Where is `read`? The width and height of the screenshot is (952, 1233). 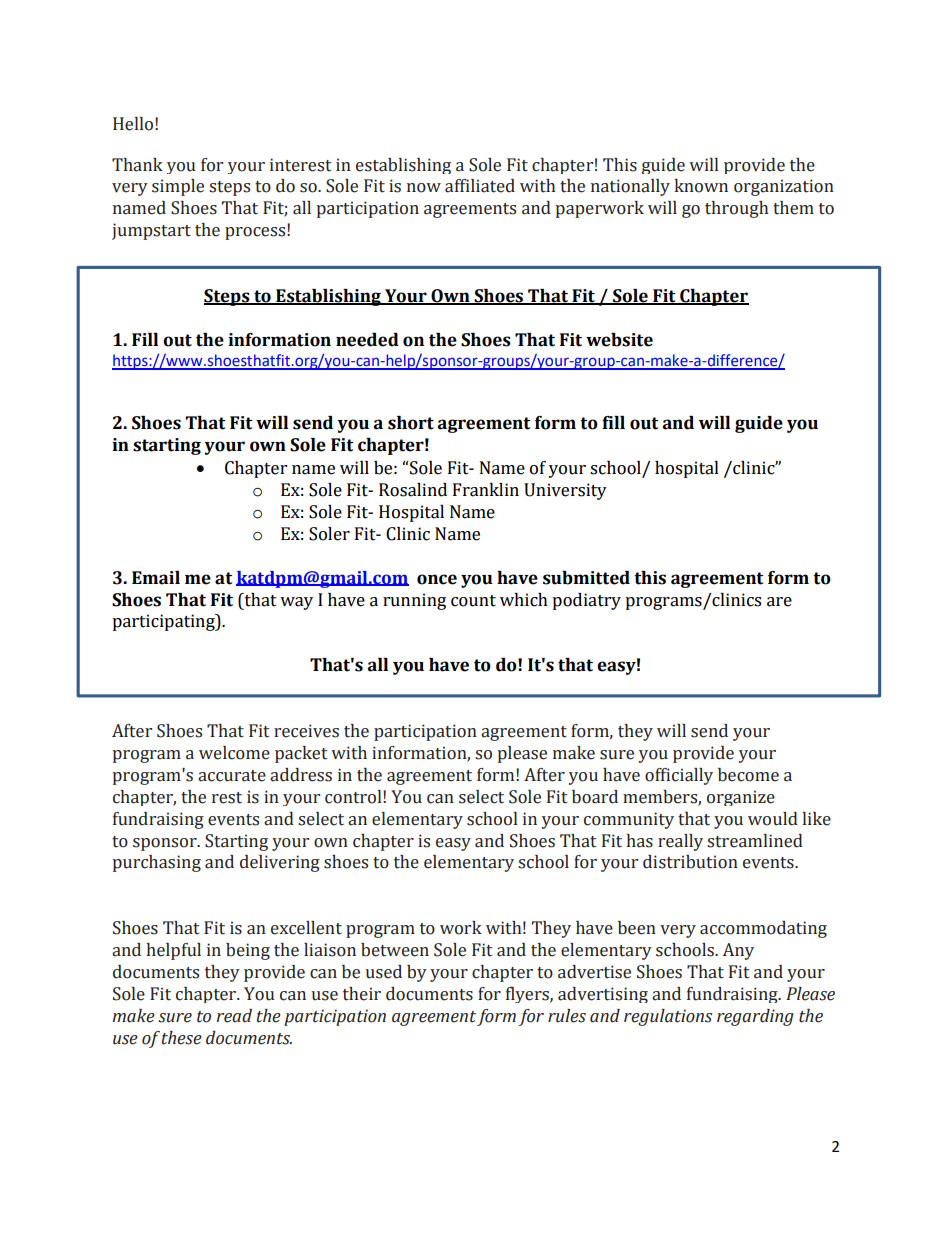
read is located at coordinates (234, 1016).
